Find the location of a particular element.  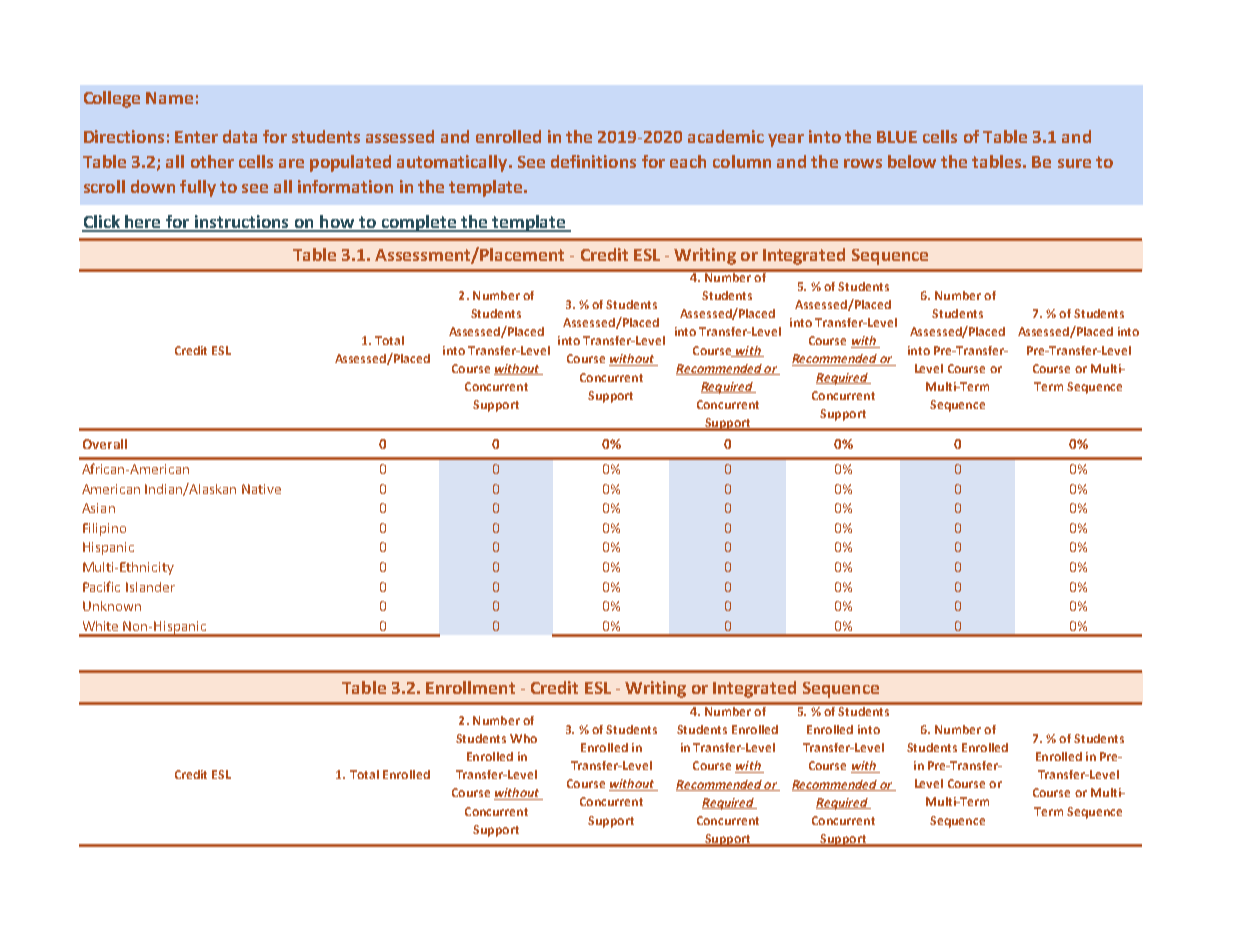

BLUE is located at coordinates (897, 137).
